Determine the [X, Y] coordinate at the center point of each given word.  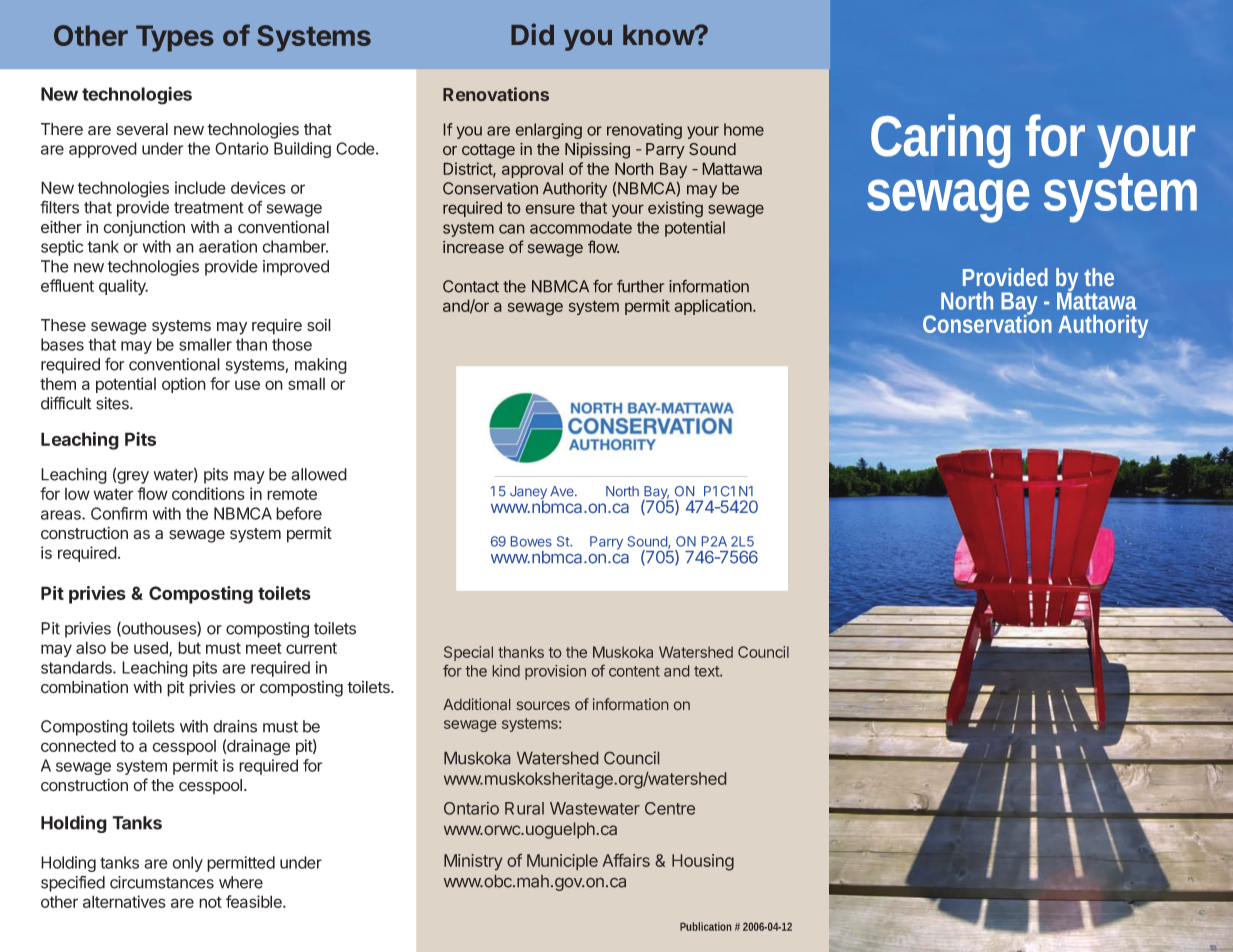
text [707, 671]
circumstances [162, 882]
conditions [208, 493]
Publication [705, 926]
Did [532, 34]
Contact [471, 286]
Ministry [473, 862]
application [714, 307]
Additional [476, 704]
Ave [563, 491]
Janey [528, 494]
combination [84, 687]
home [744, 129]
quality [123, 287]
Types [175, 38]
